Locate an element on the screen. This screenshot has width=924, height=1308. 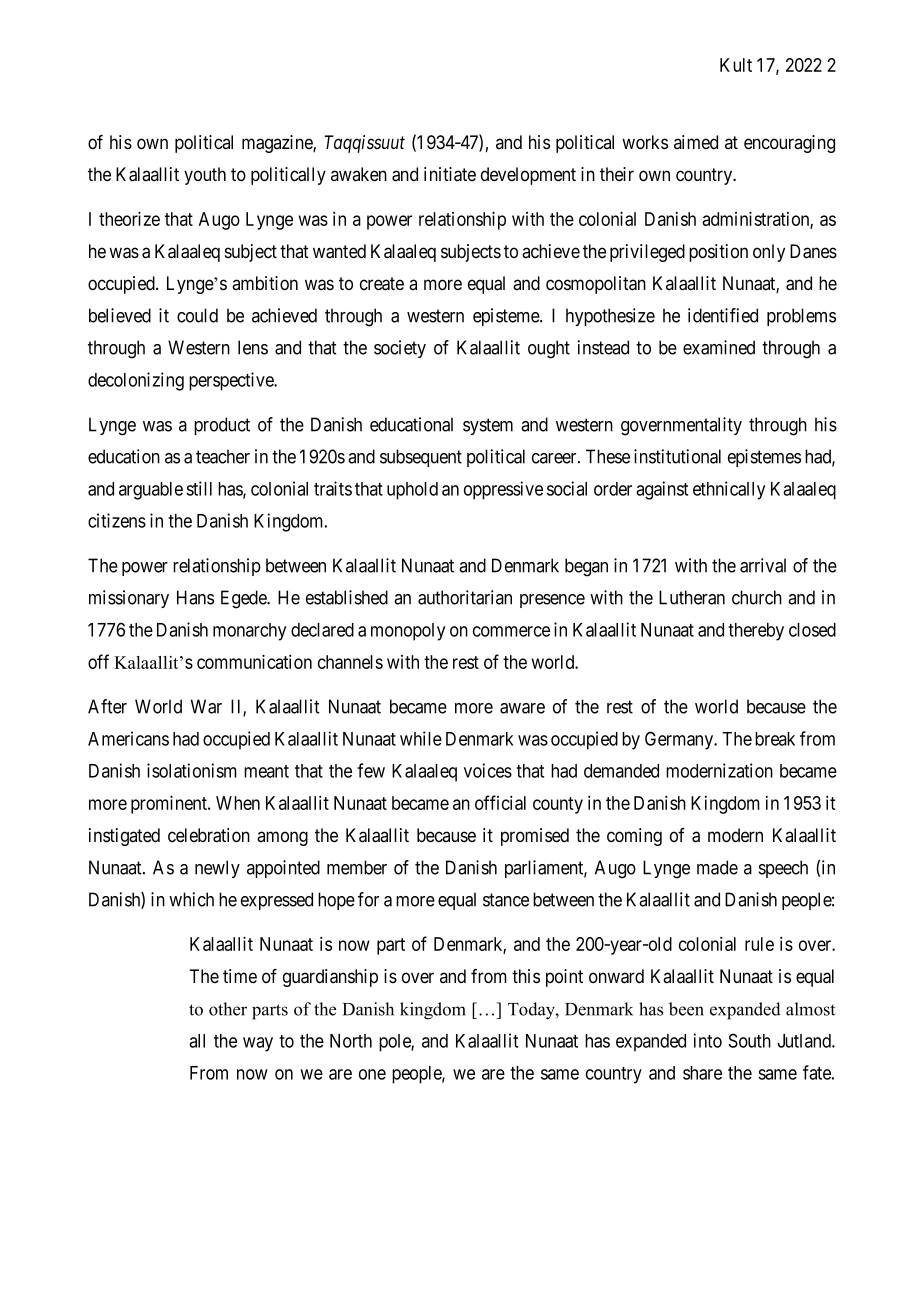
way is located at coordinates (258, 1044).
